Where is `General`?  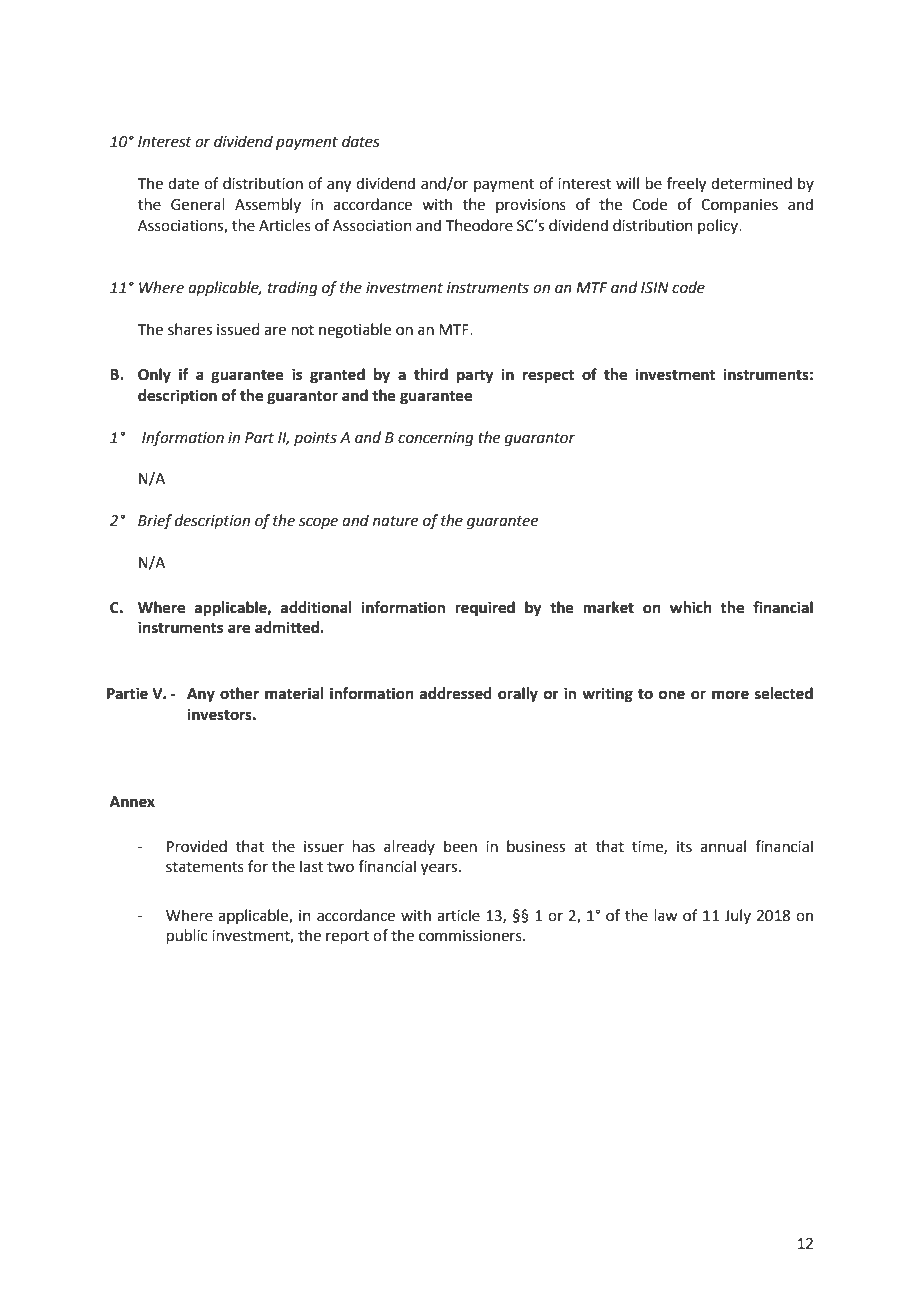
General is located at coordinates (198, 204).
